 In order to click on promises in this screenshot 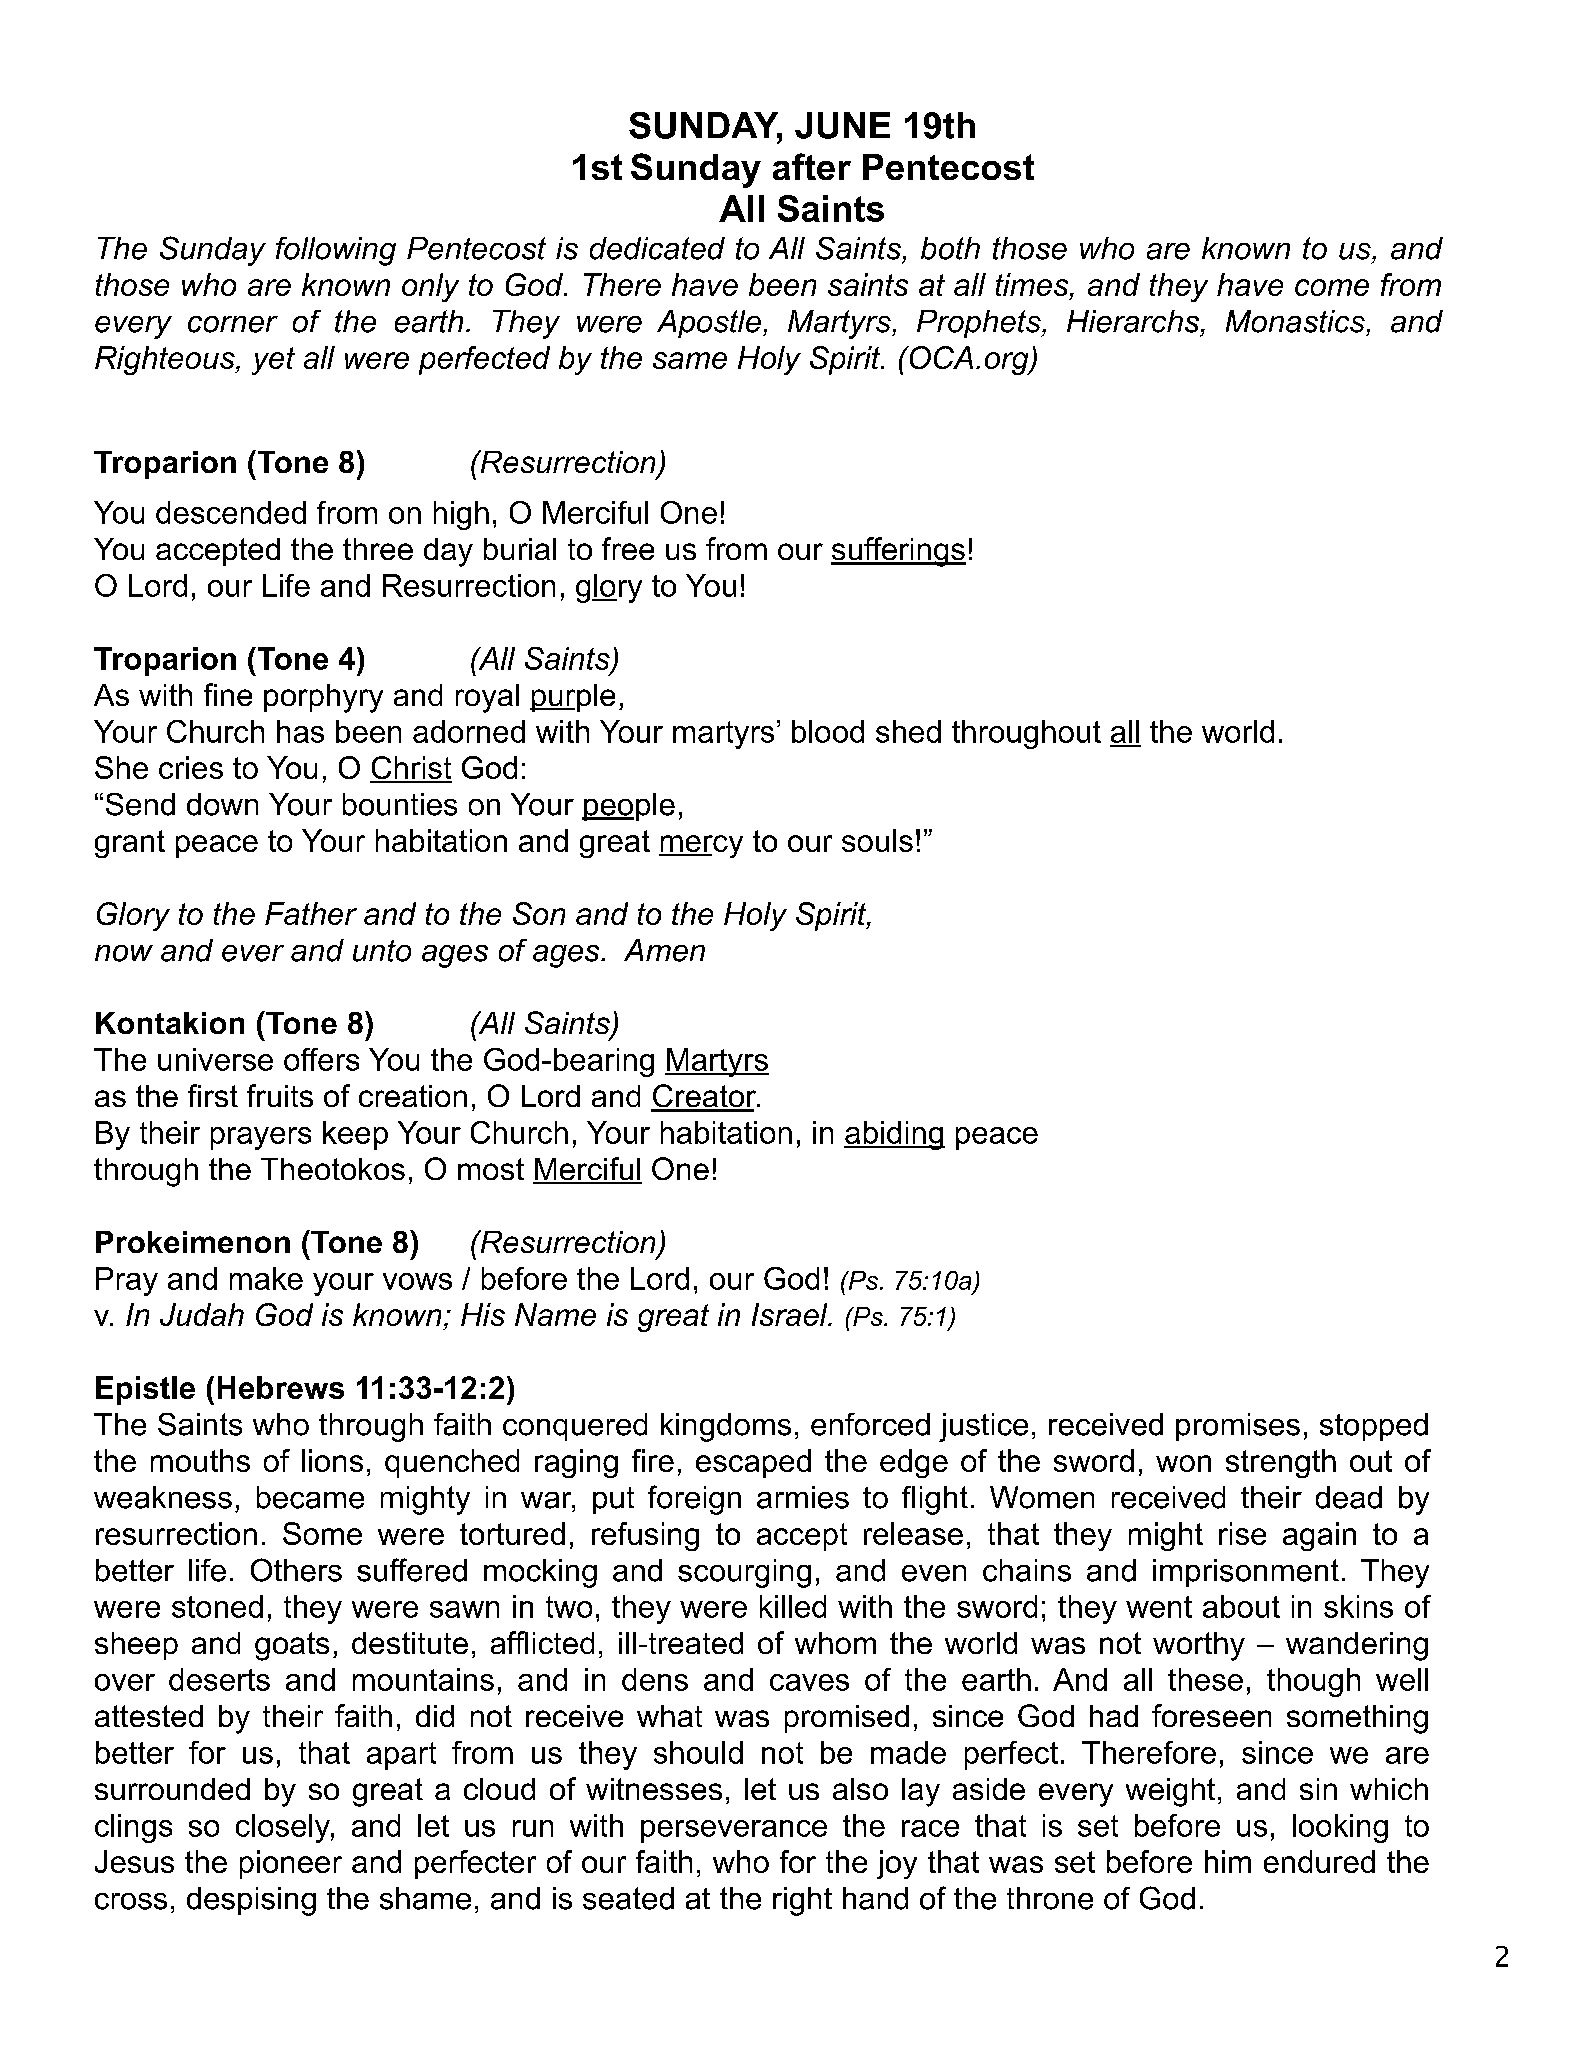, I will do `click(1238, 1427)`.
